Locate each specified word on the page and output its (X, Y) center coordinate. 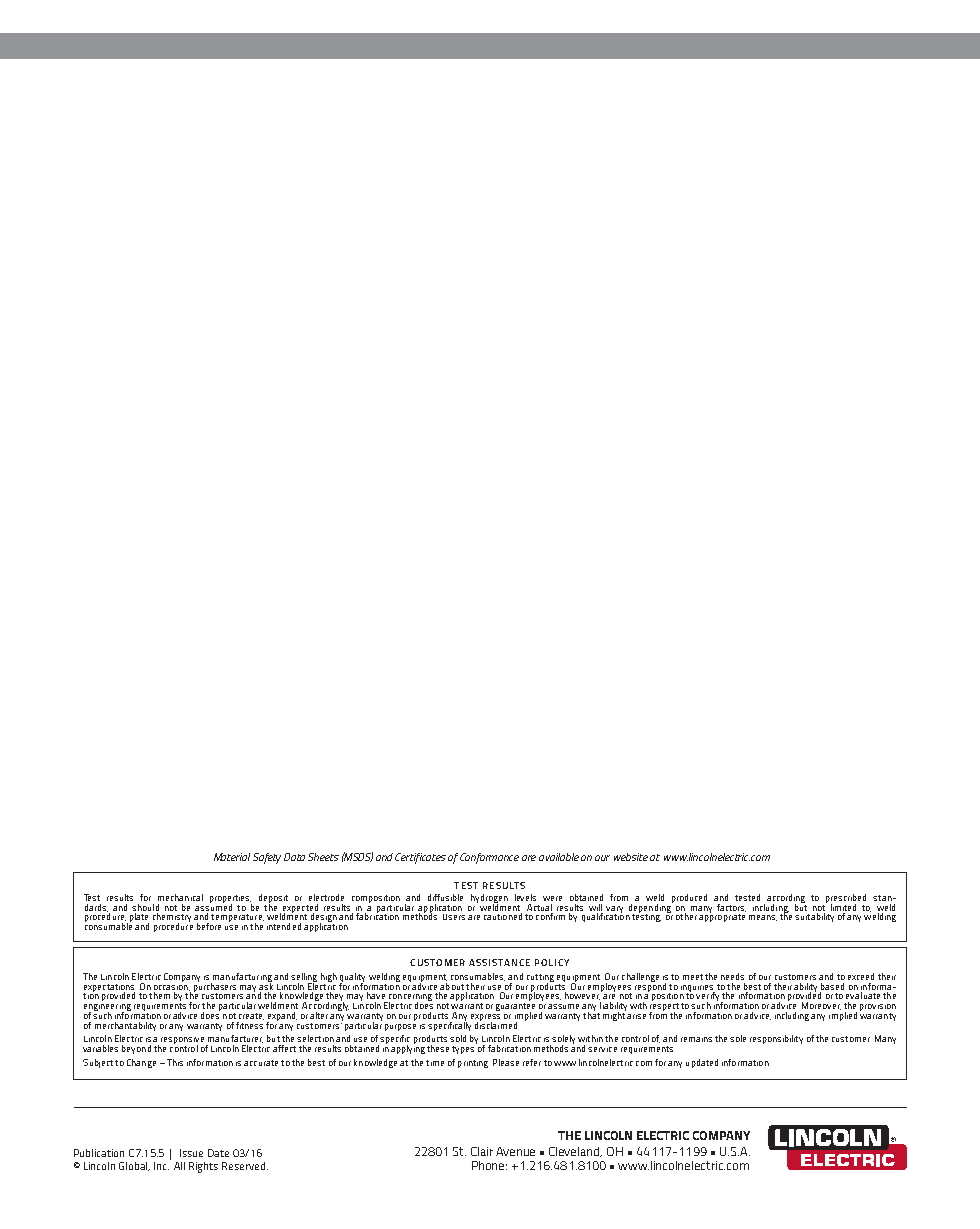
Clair (482, 1151)
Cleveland (575, 1152)
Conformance (489, 858)
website (631, 857)
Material (232, 857)
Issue (191, 1153)
